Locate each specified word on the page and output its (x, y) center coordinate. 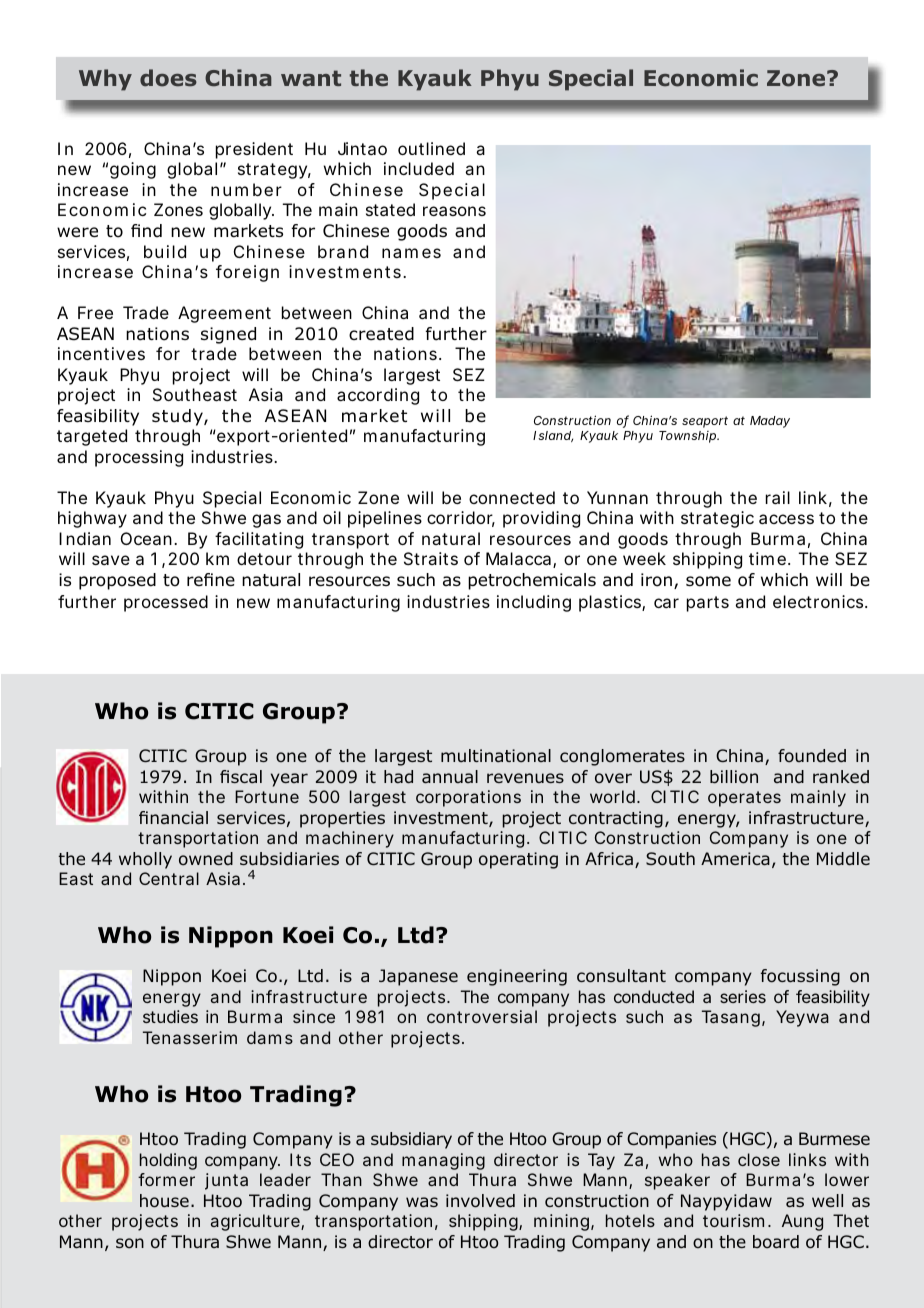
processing (139, 458)
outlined (431, 148)
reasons (454, 211)
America (735, 859)
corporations (468, 798)
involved (480, 1201)
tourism (733, 1220)
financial (173, 818)
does (168, 78)
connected (512, 497)
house (164, 1201)
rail (778, 497)
